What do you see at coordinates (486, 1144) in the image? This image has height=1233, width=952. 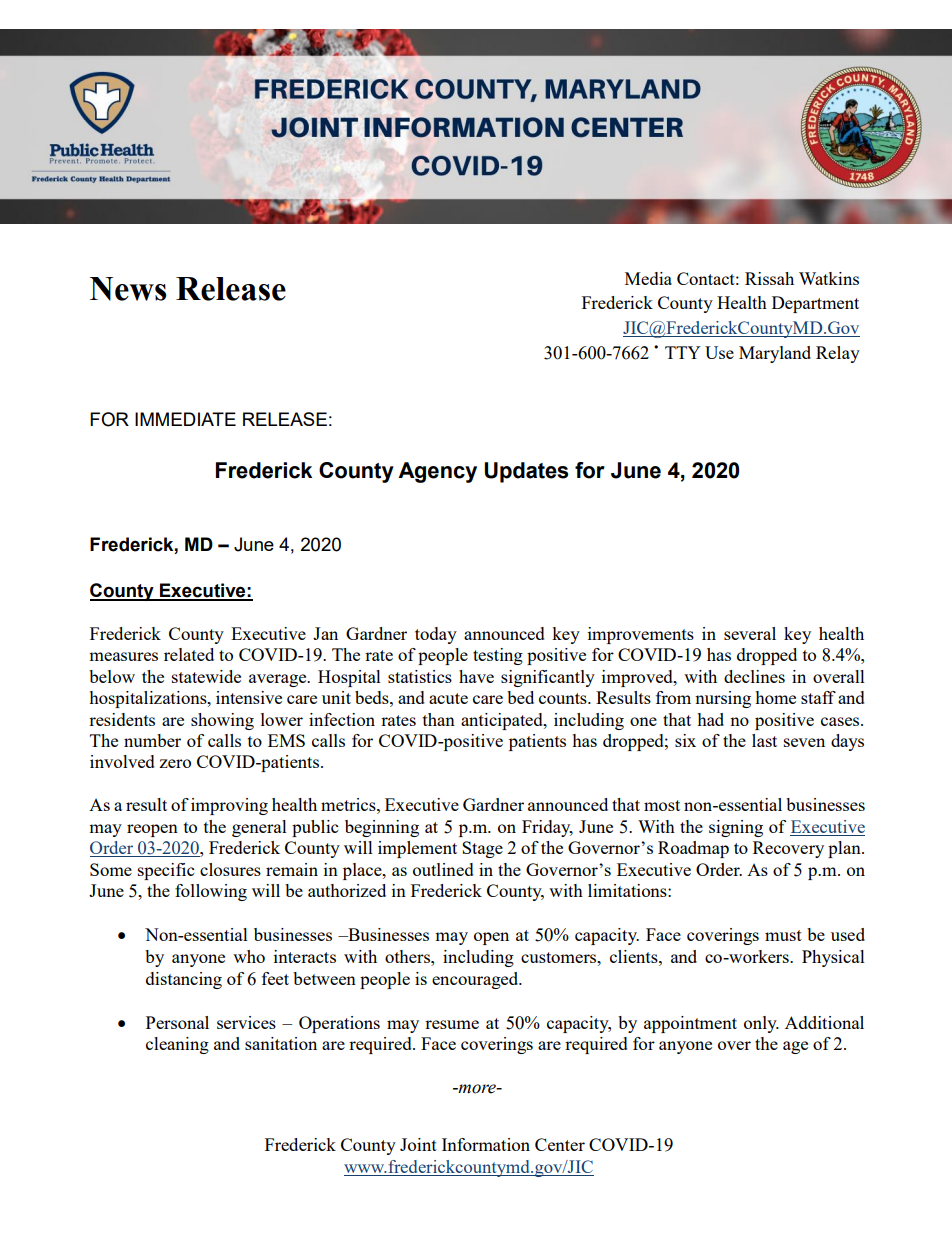 I see `Information` at bounding box center [486, 1144].
